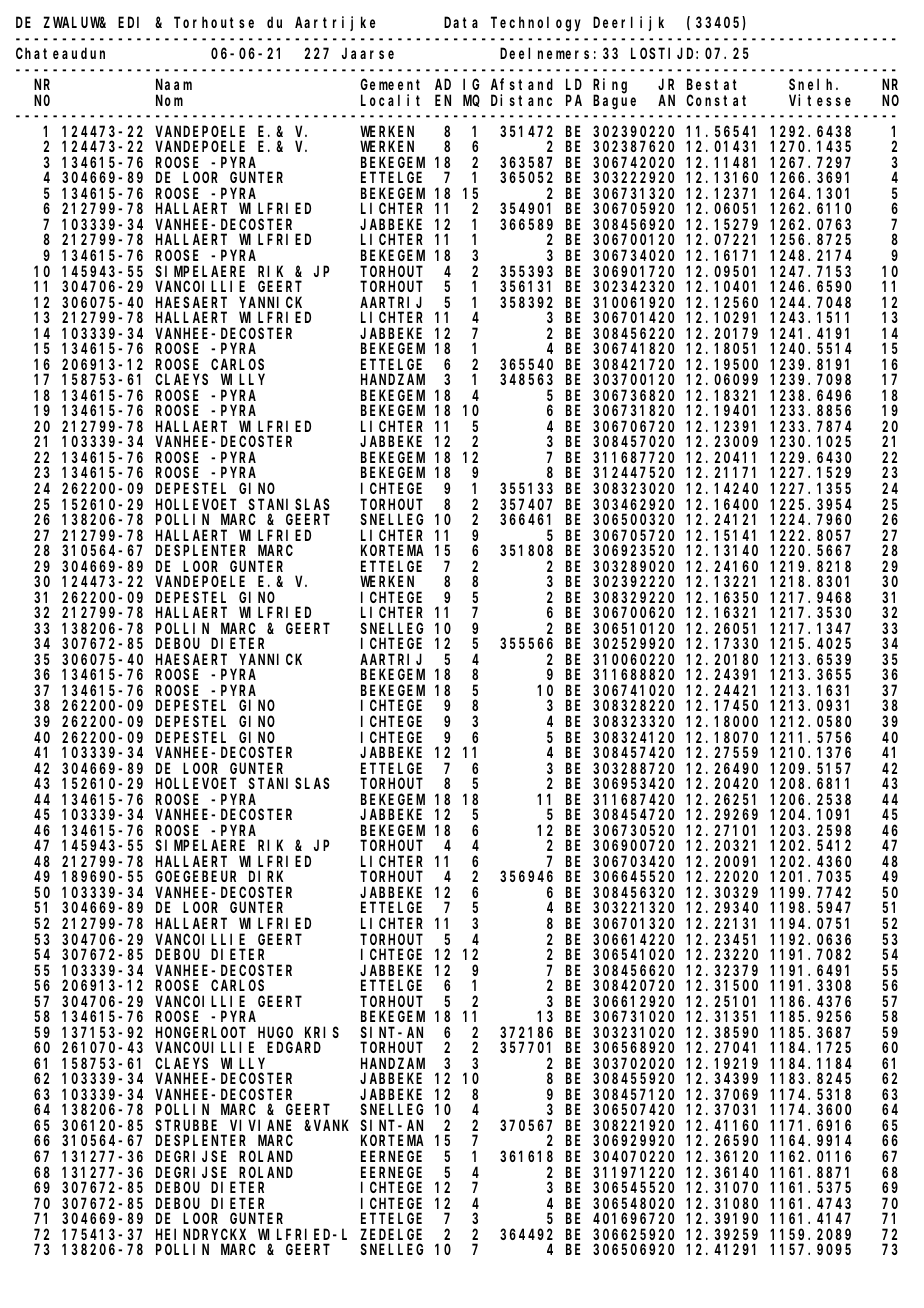  I want to click on Ring, so click(610, 86).
